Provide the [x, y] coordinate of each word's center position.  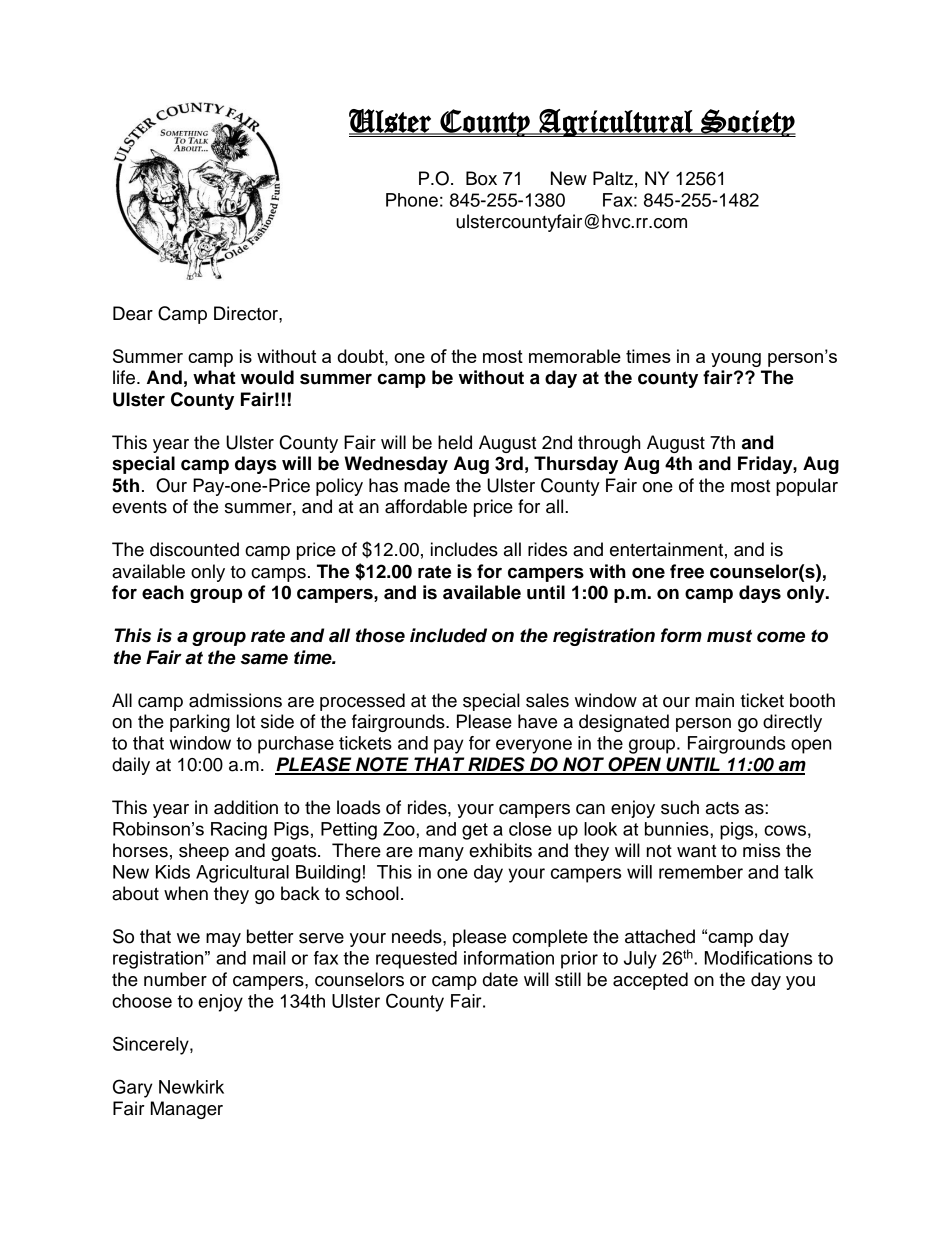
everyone [534, 746]
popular [807, 487]
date [500, 979]
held [455, 442]
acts [722, 808]
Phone [412, 200]
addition [246, 807]
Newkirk [191, 1087]
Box [481, 178]
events [139, 507]
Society [747, 123]
